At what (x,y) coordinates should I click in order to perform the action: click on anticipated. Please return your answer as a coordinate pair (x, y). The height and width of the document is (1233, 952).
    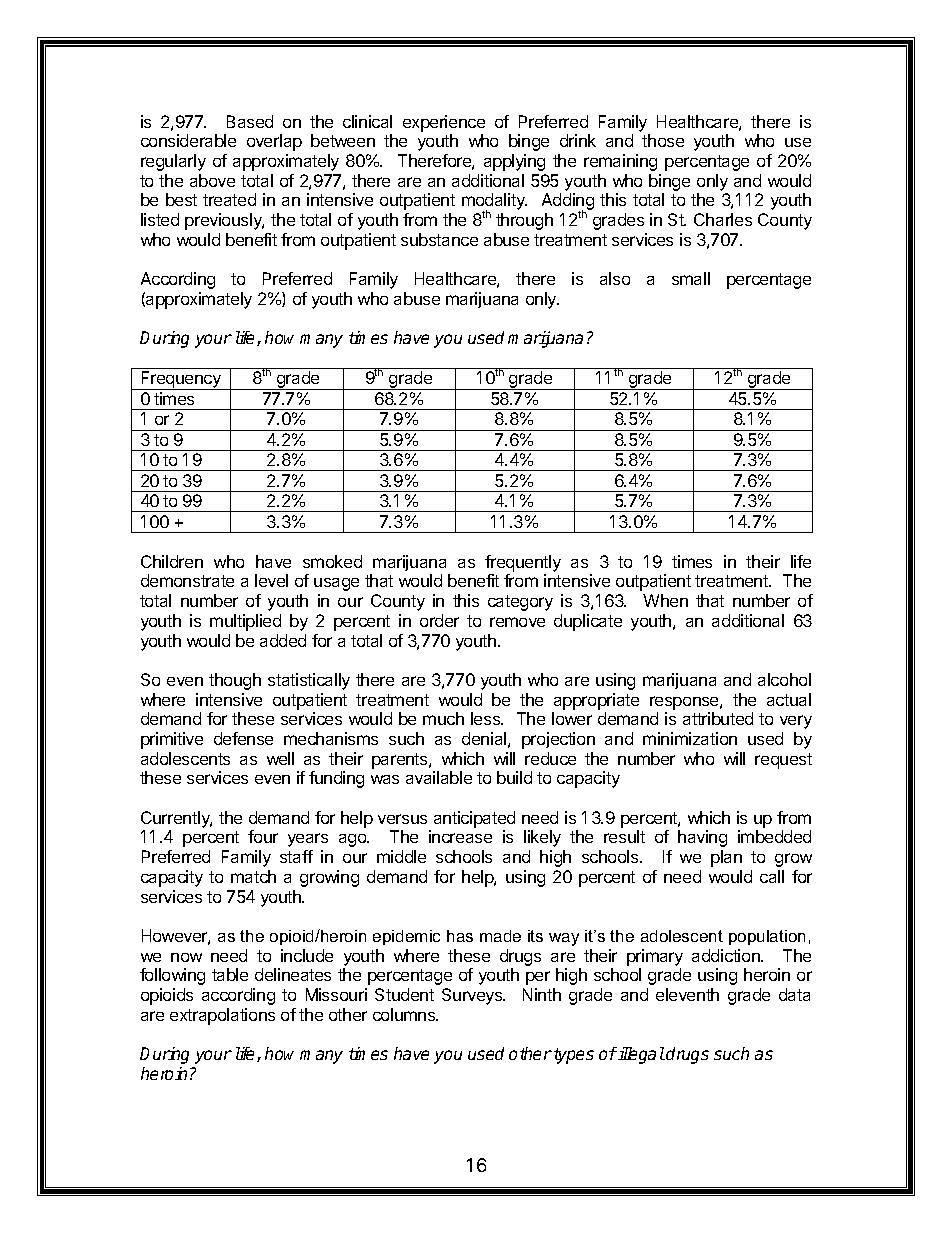
    Looking at the image, I should click on (474, 819).
